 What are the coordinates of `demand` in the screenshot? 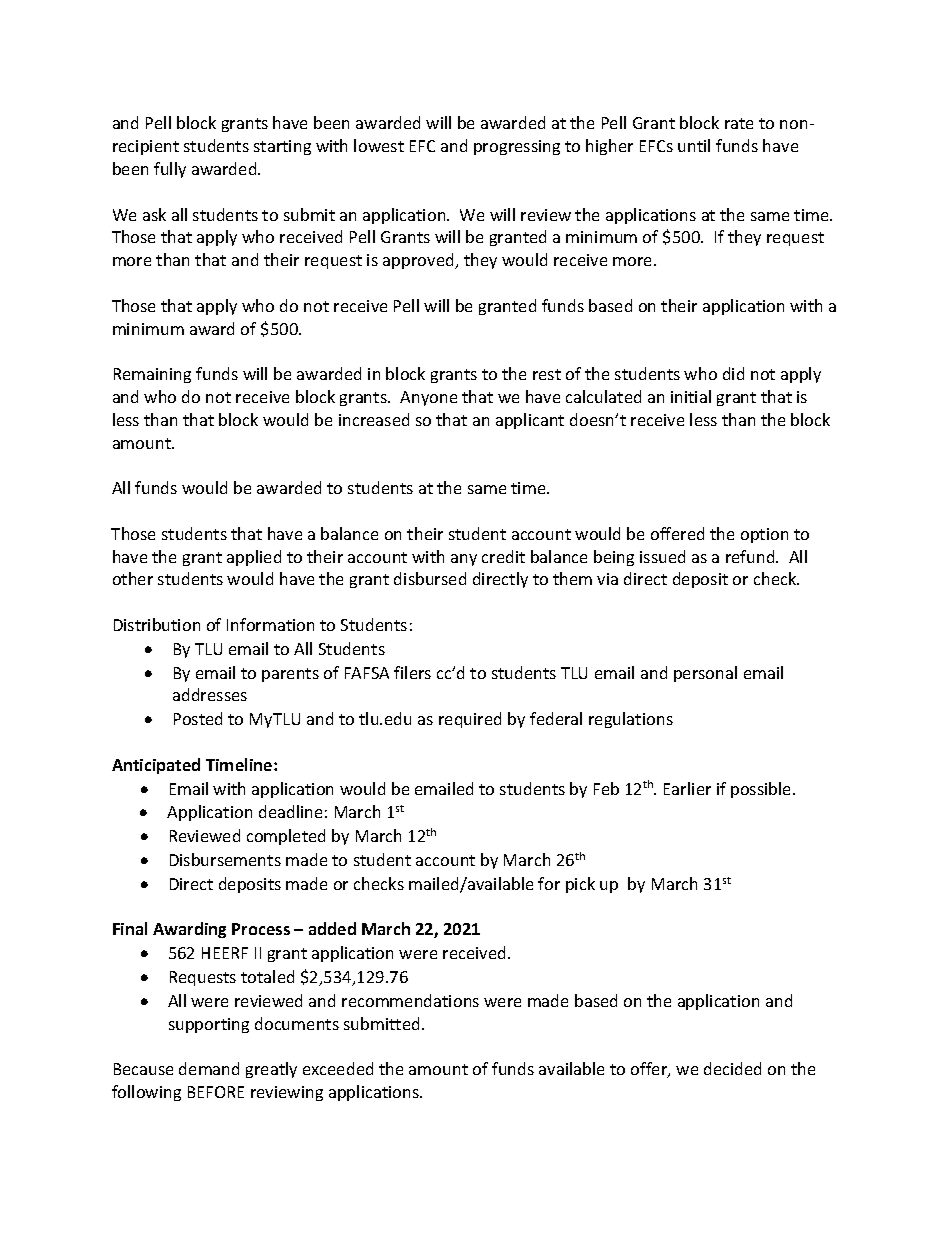 It's located at (209, 1068).
